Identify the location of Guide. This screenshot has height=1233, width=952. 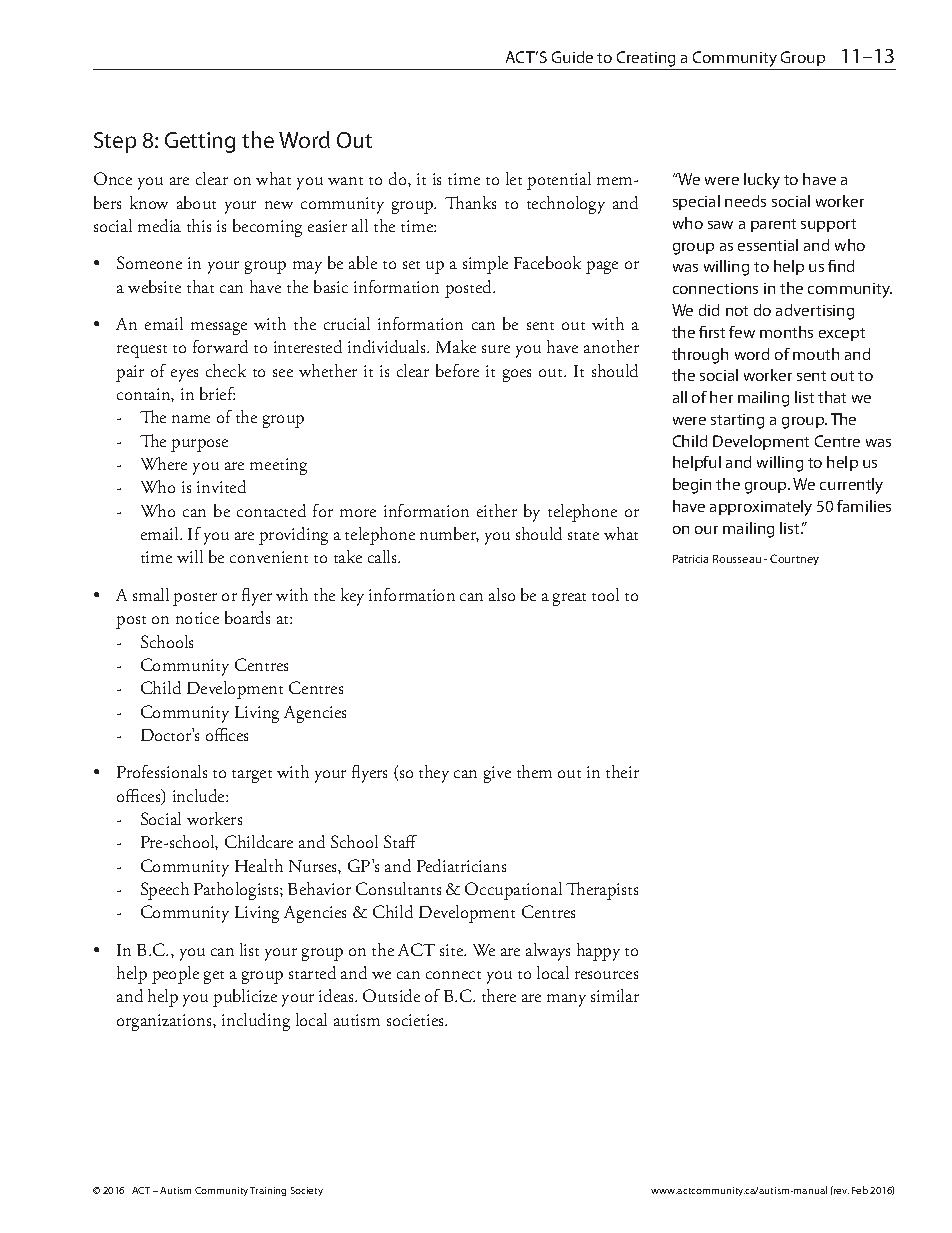
(572, 57).
